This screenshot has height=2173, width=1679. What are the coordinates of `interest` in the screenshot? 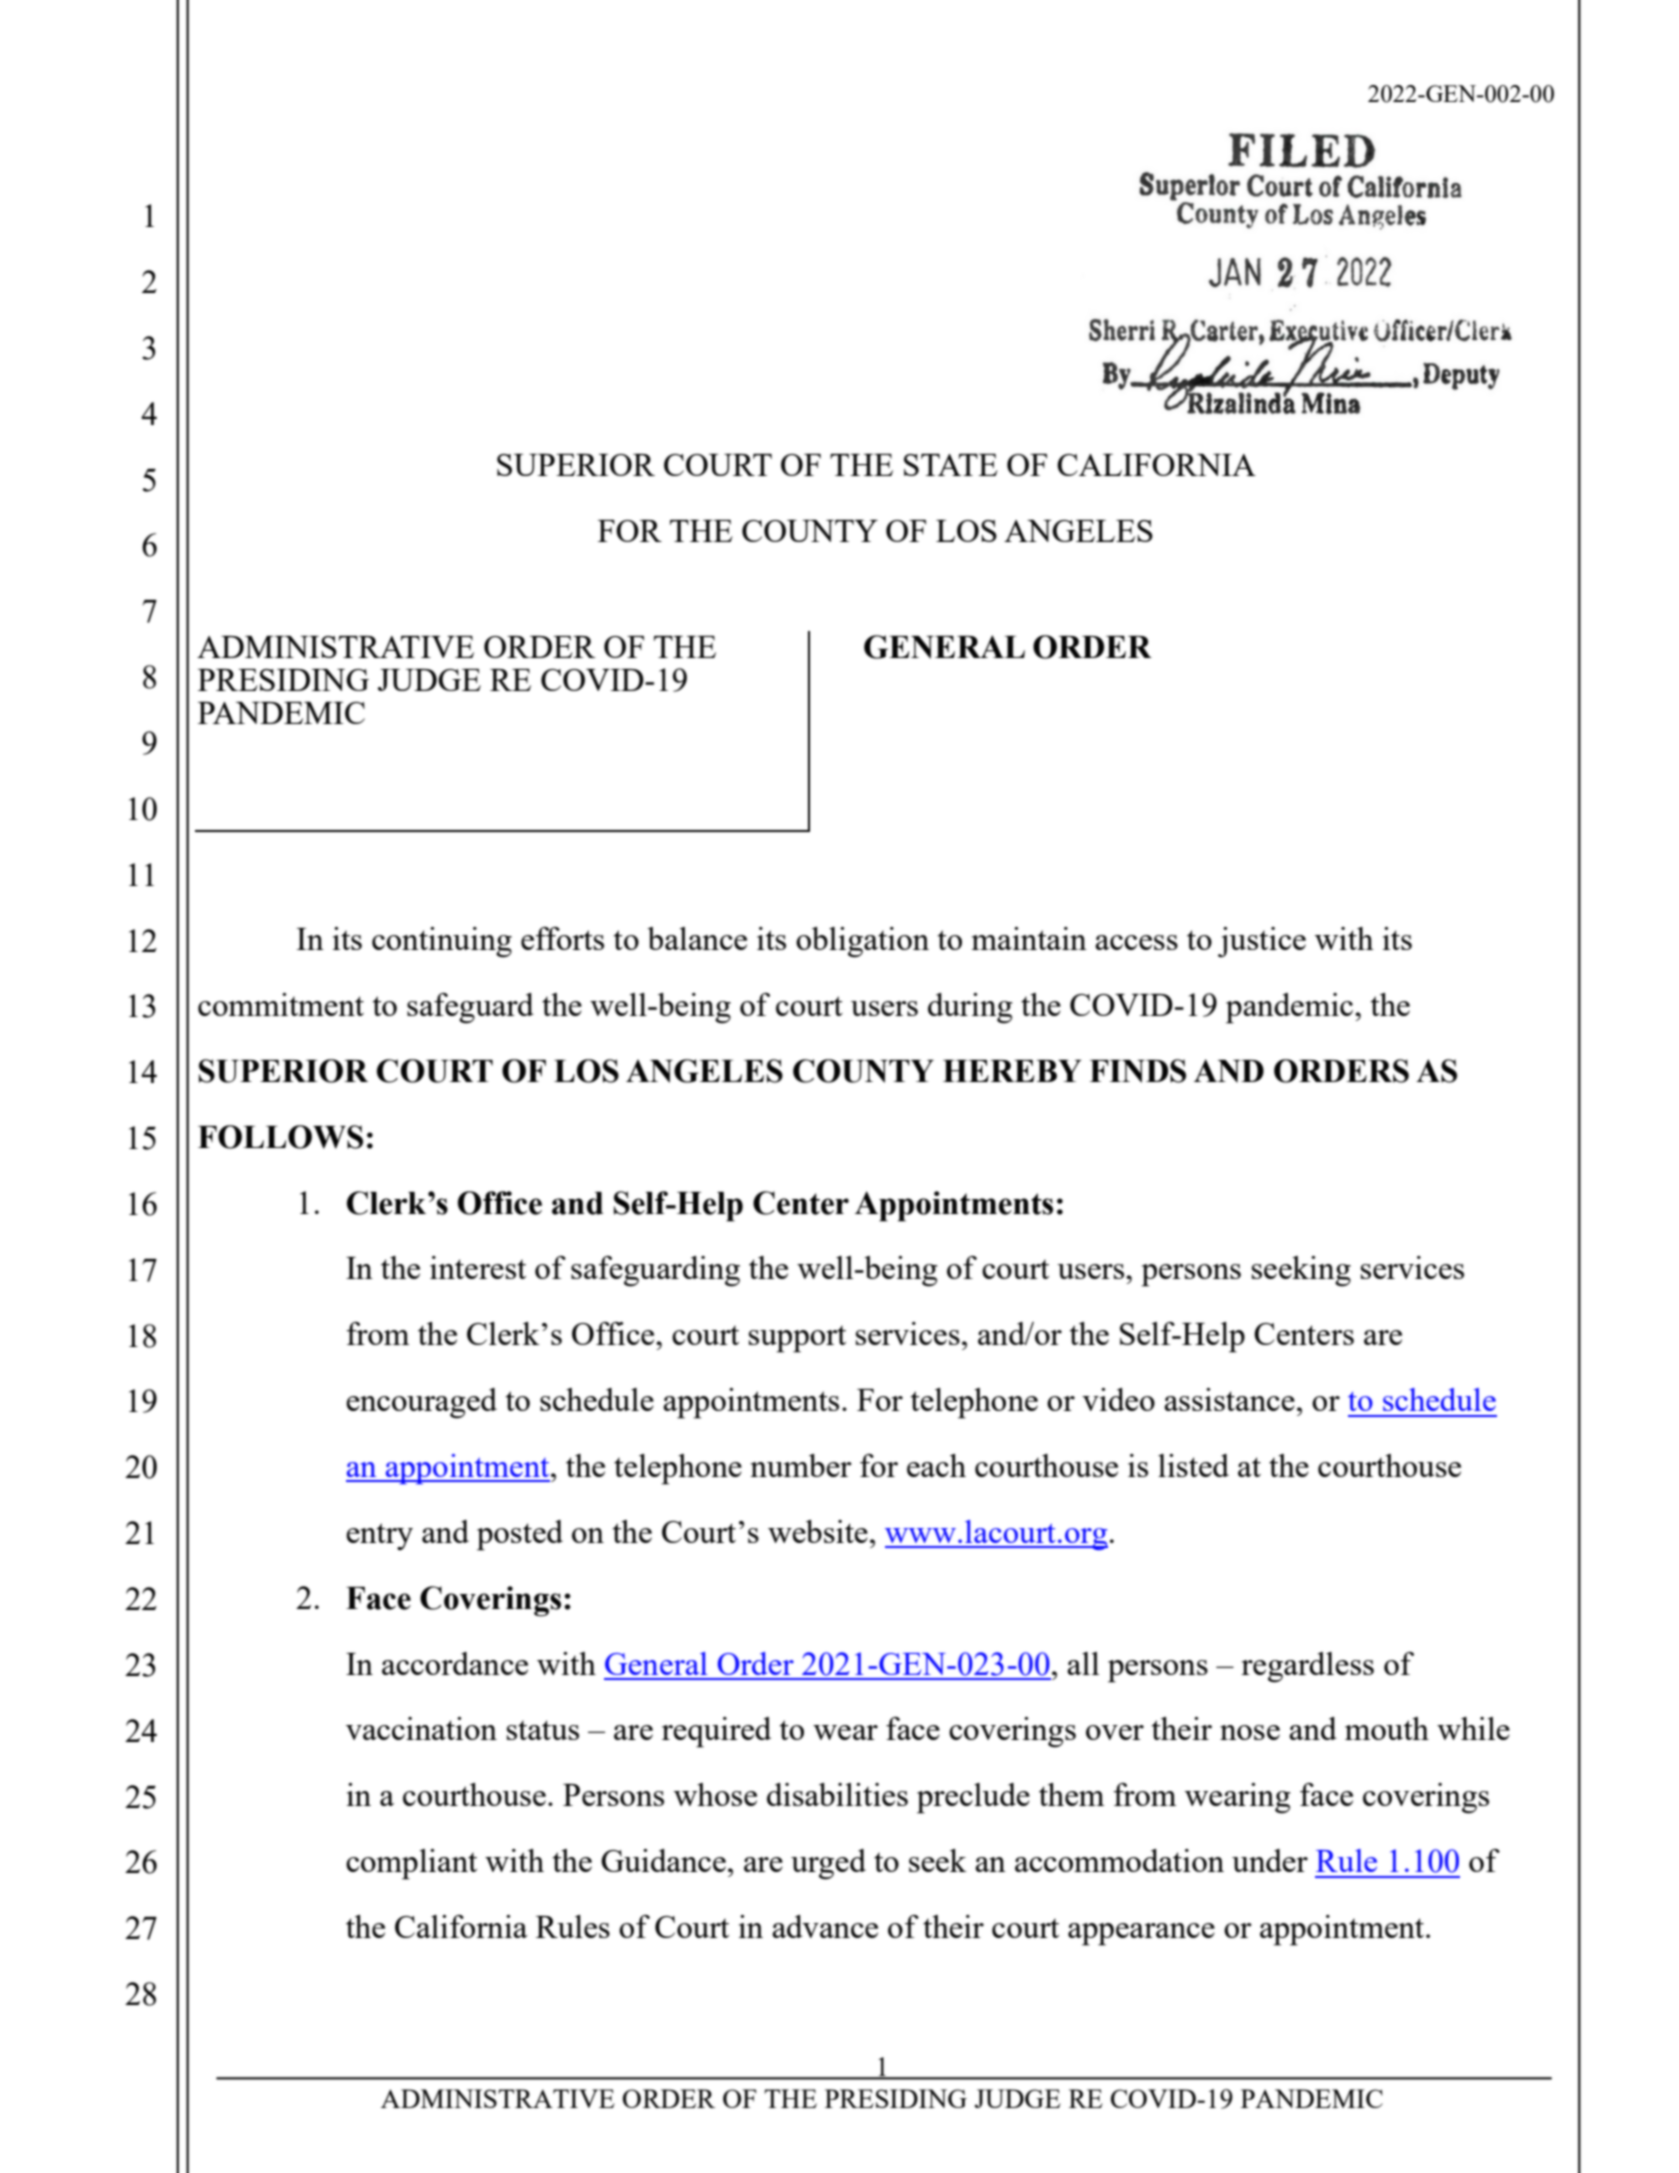 It's located at (478, 1267).
